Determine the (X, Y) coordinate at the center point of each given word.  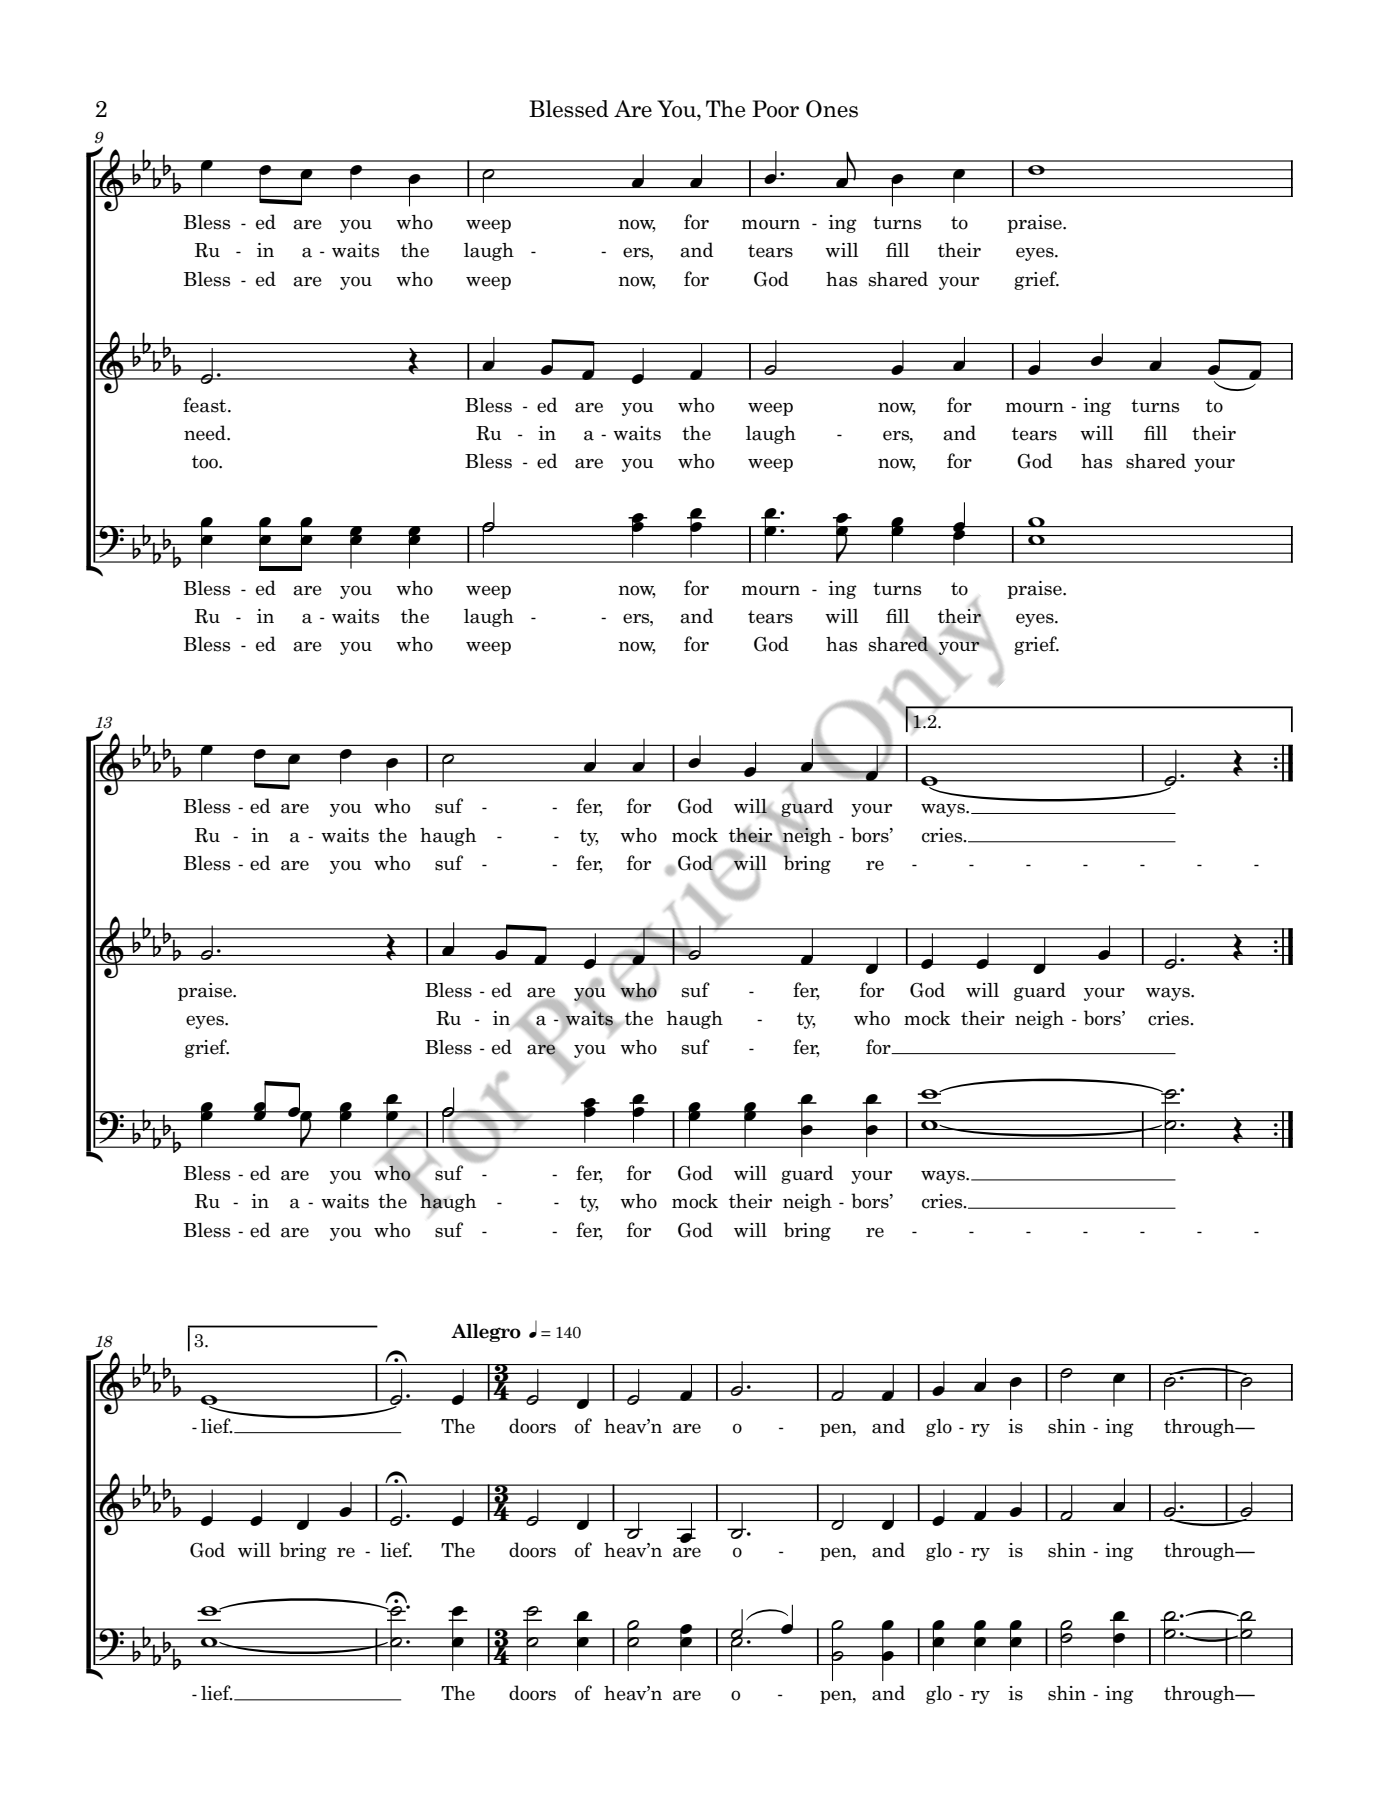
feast (206, 405)
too (206, 462)
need (206, 433)
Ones (832, 109)
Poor (775, 109)
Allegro (486, 1333)
